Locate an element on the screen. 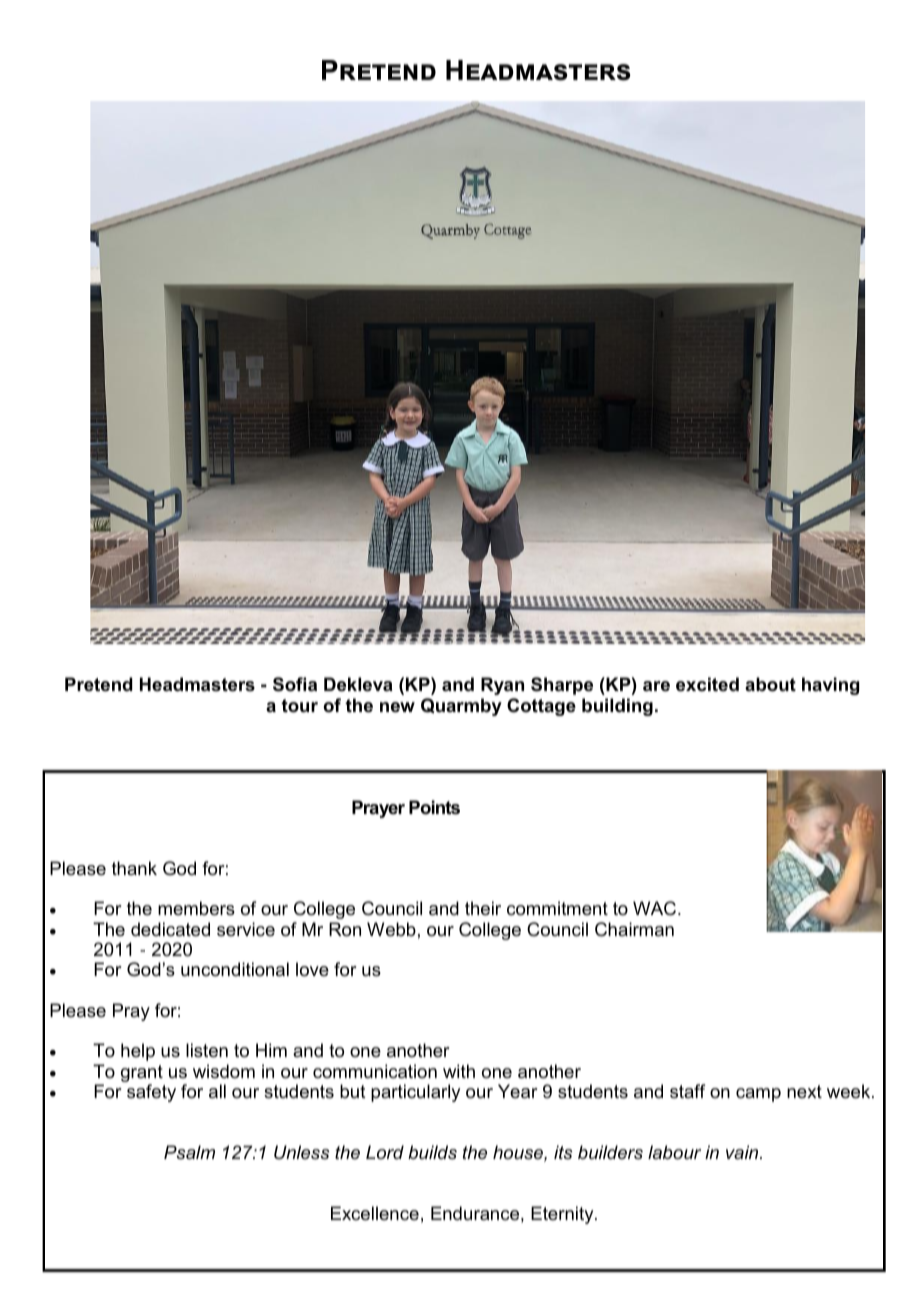  building is located at coordinates (617, 707).
